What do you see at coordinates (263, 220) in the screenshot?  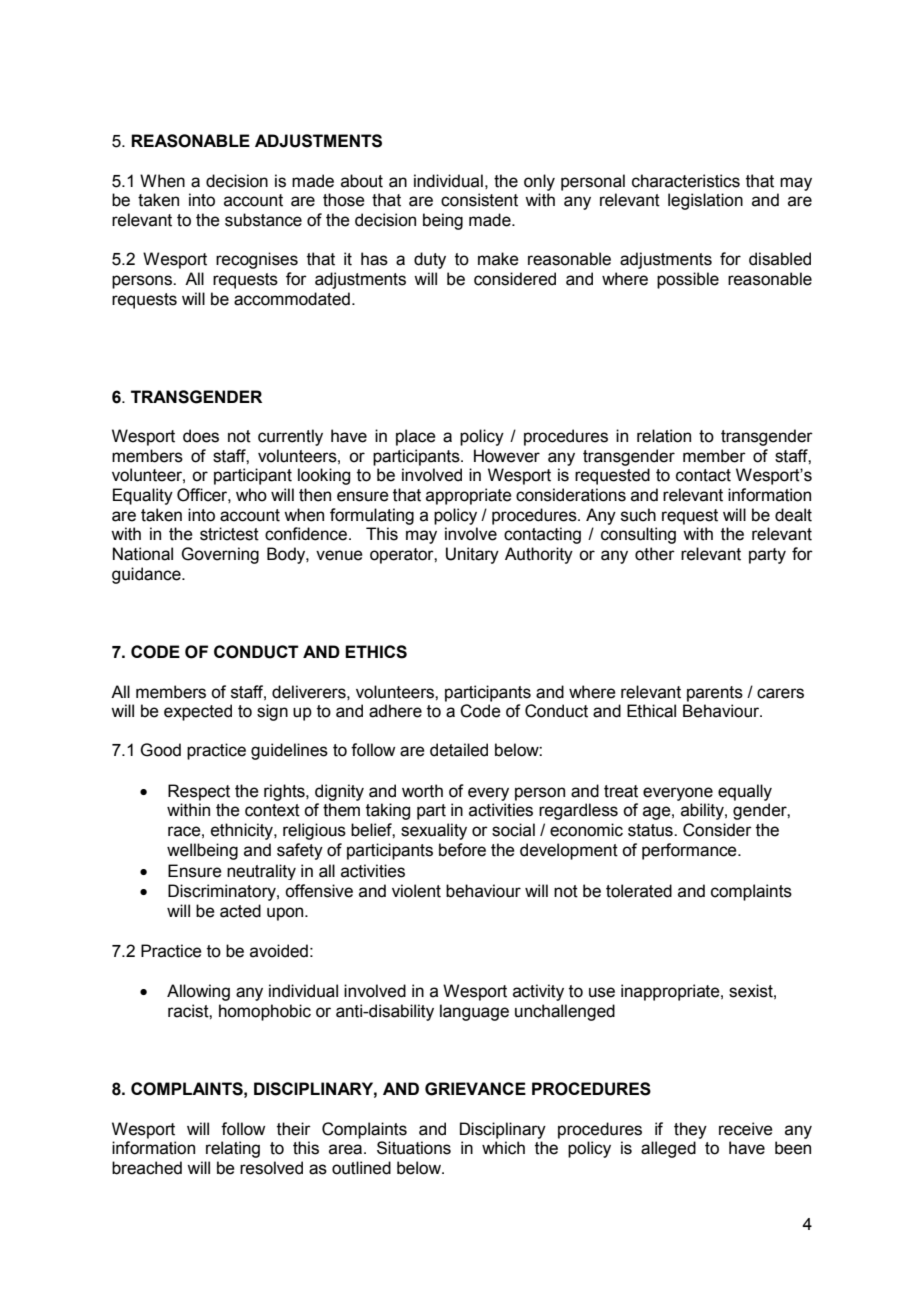 I see `substance` at bounding box center [263, 220].
